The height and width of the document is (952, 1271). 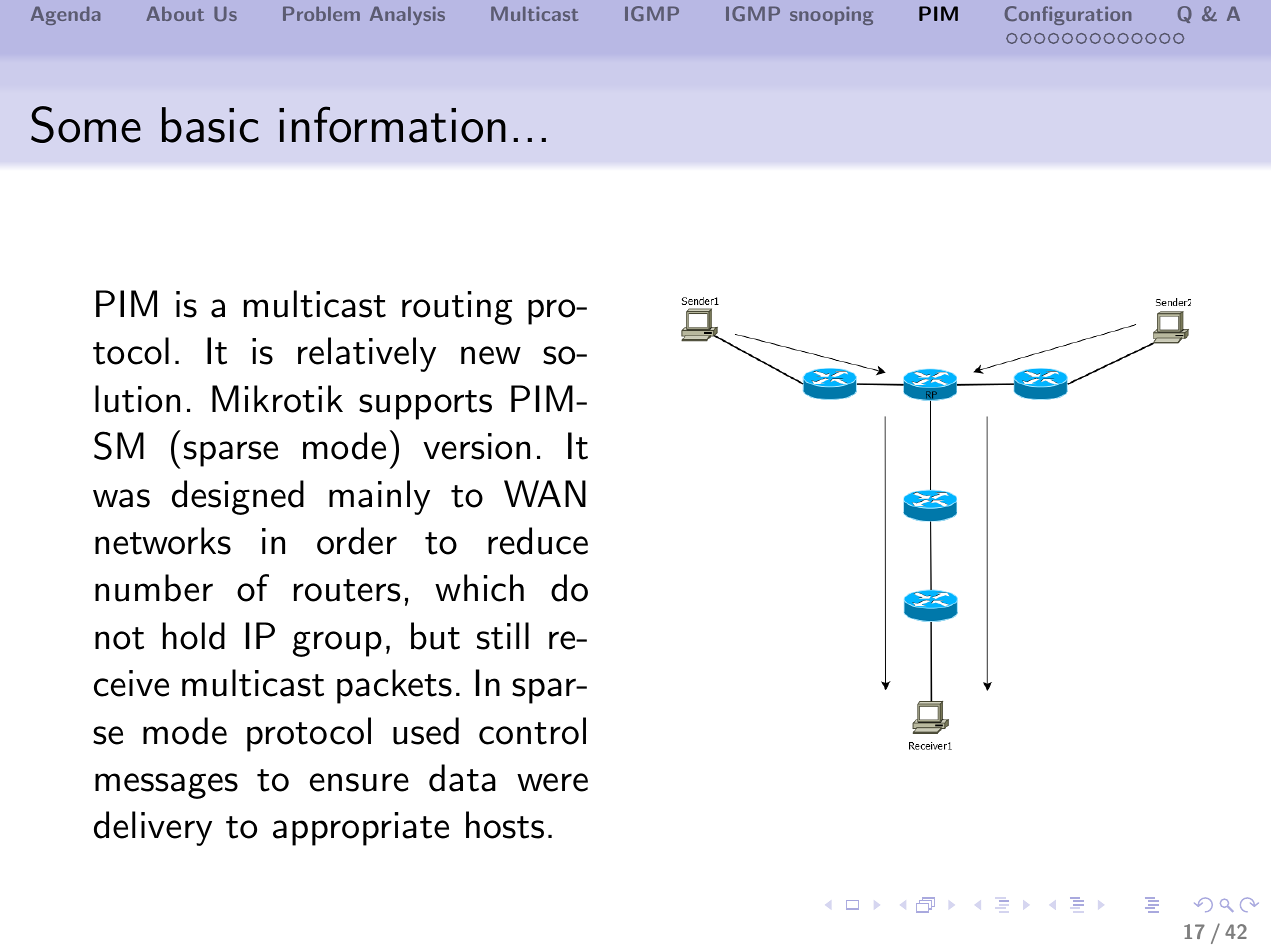 I want to click on WAN, so click(x=545, y=493).
